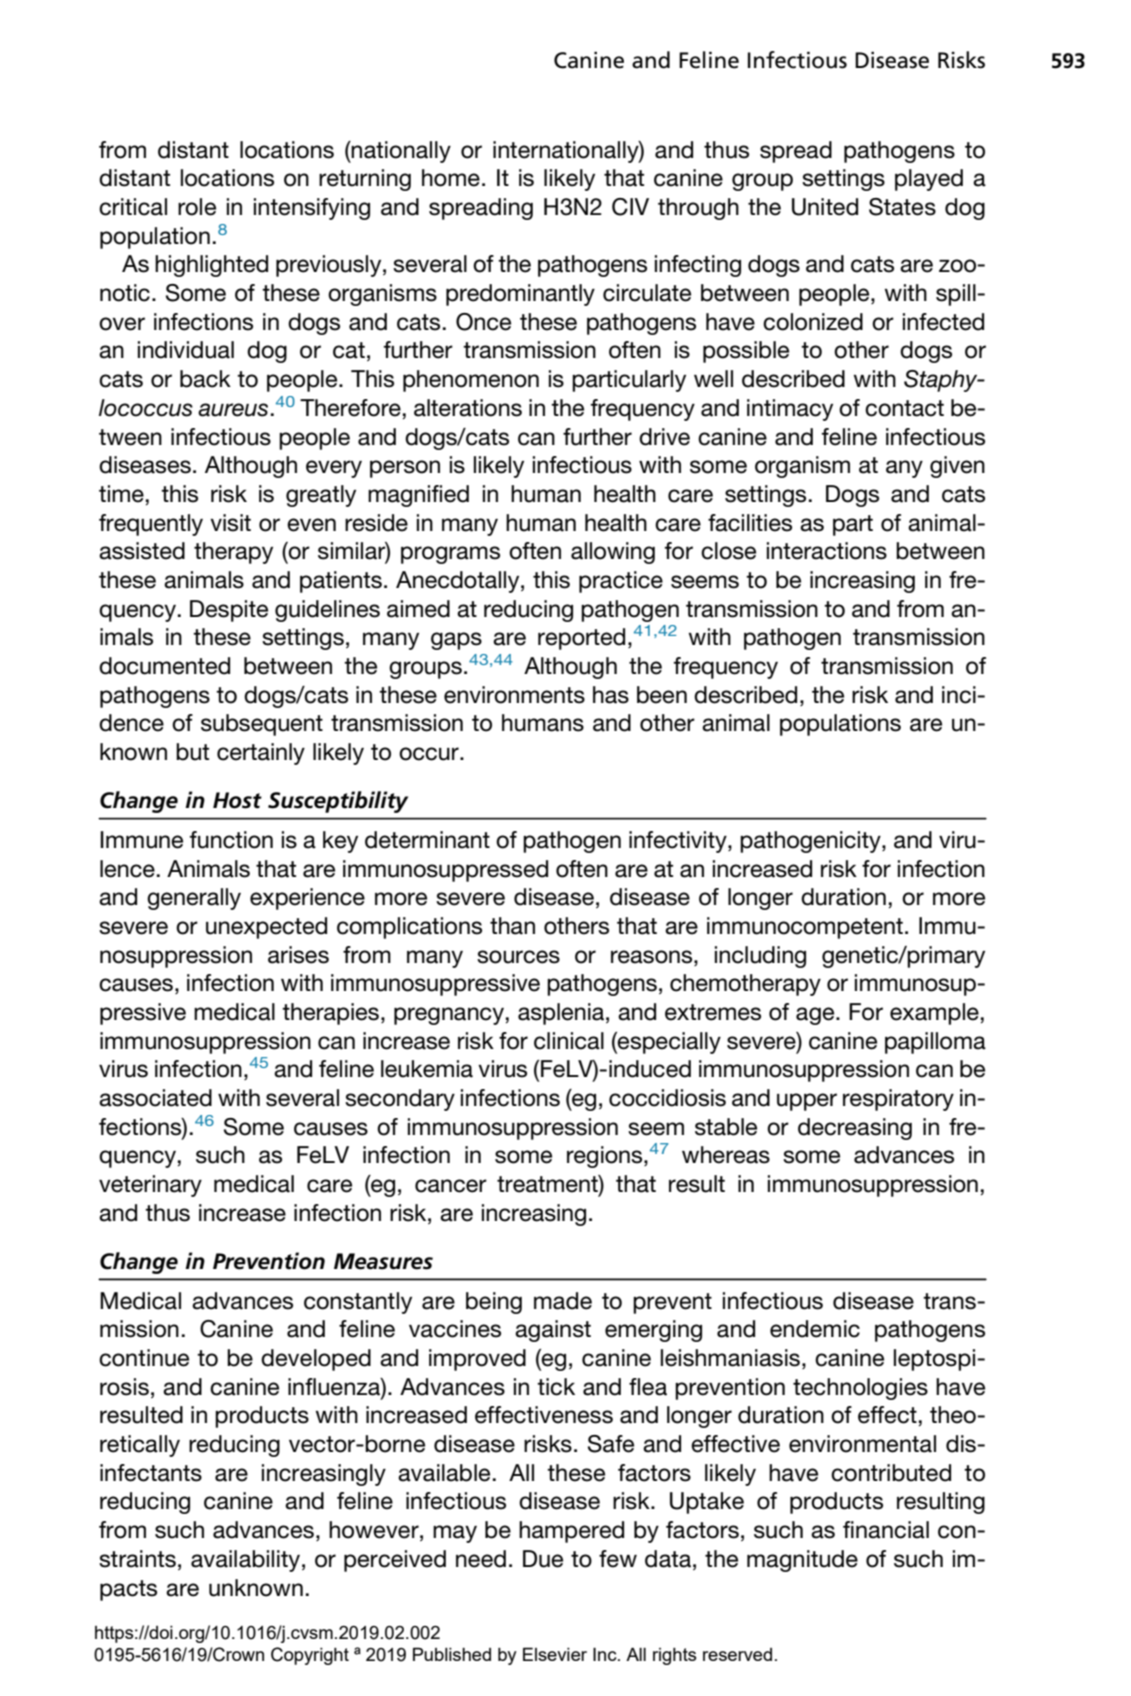  Describe the element at coordinates (825, 207) in the screenshot. I see `United` at that location.
